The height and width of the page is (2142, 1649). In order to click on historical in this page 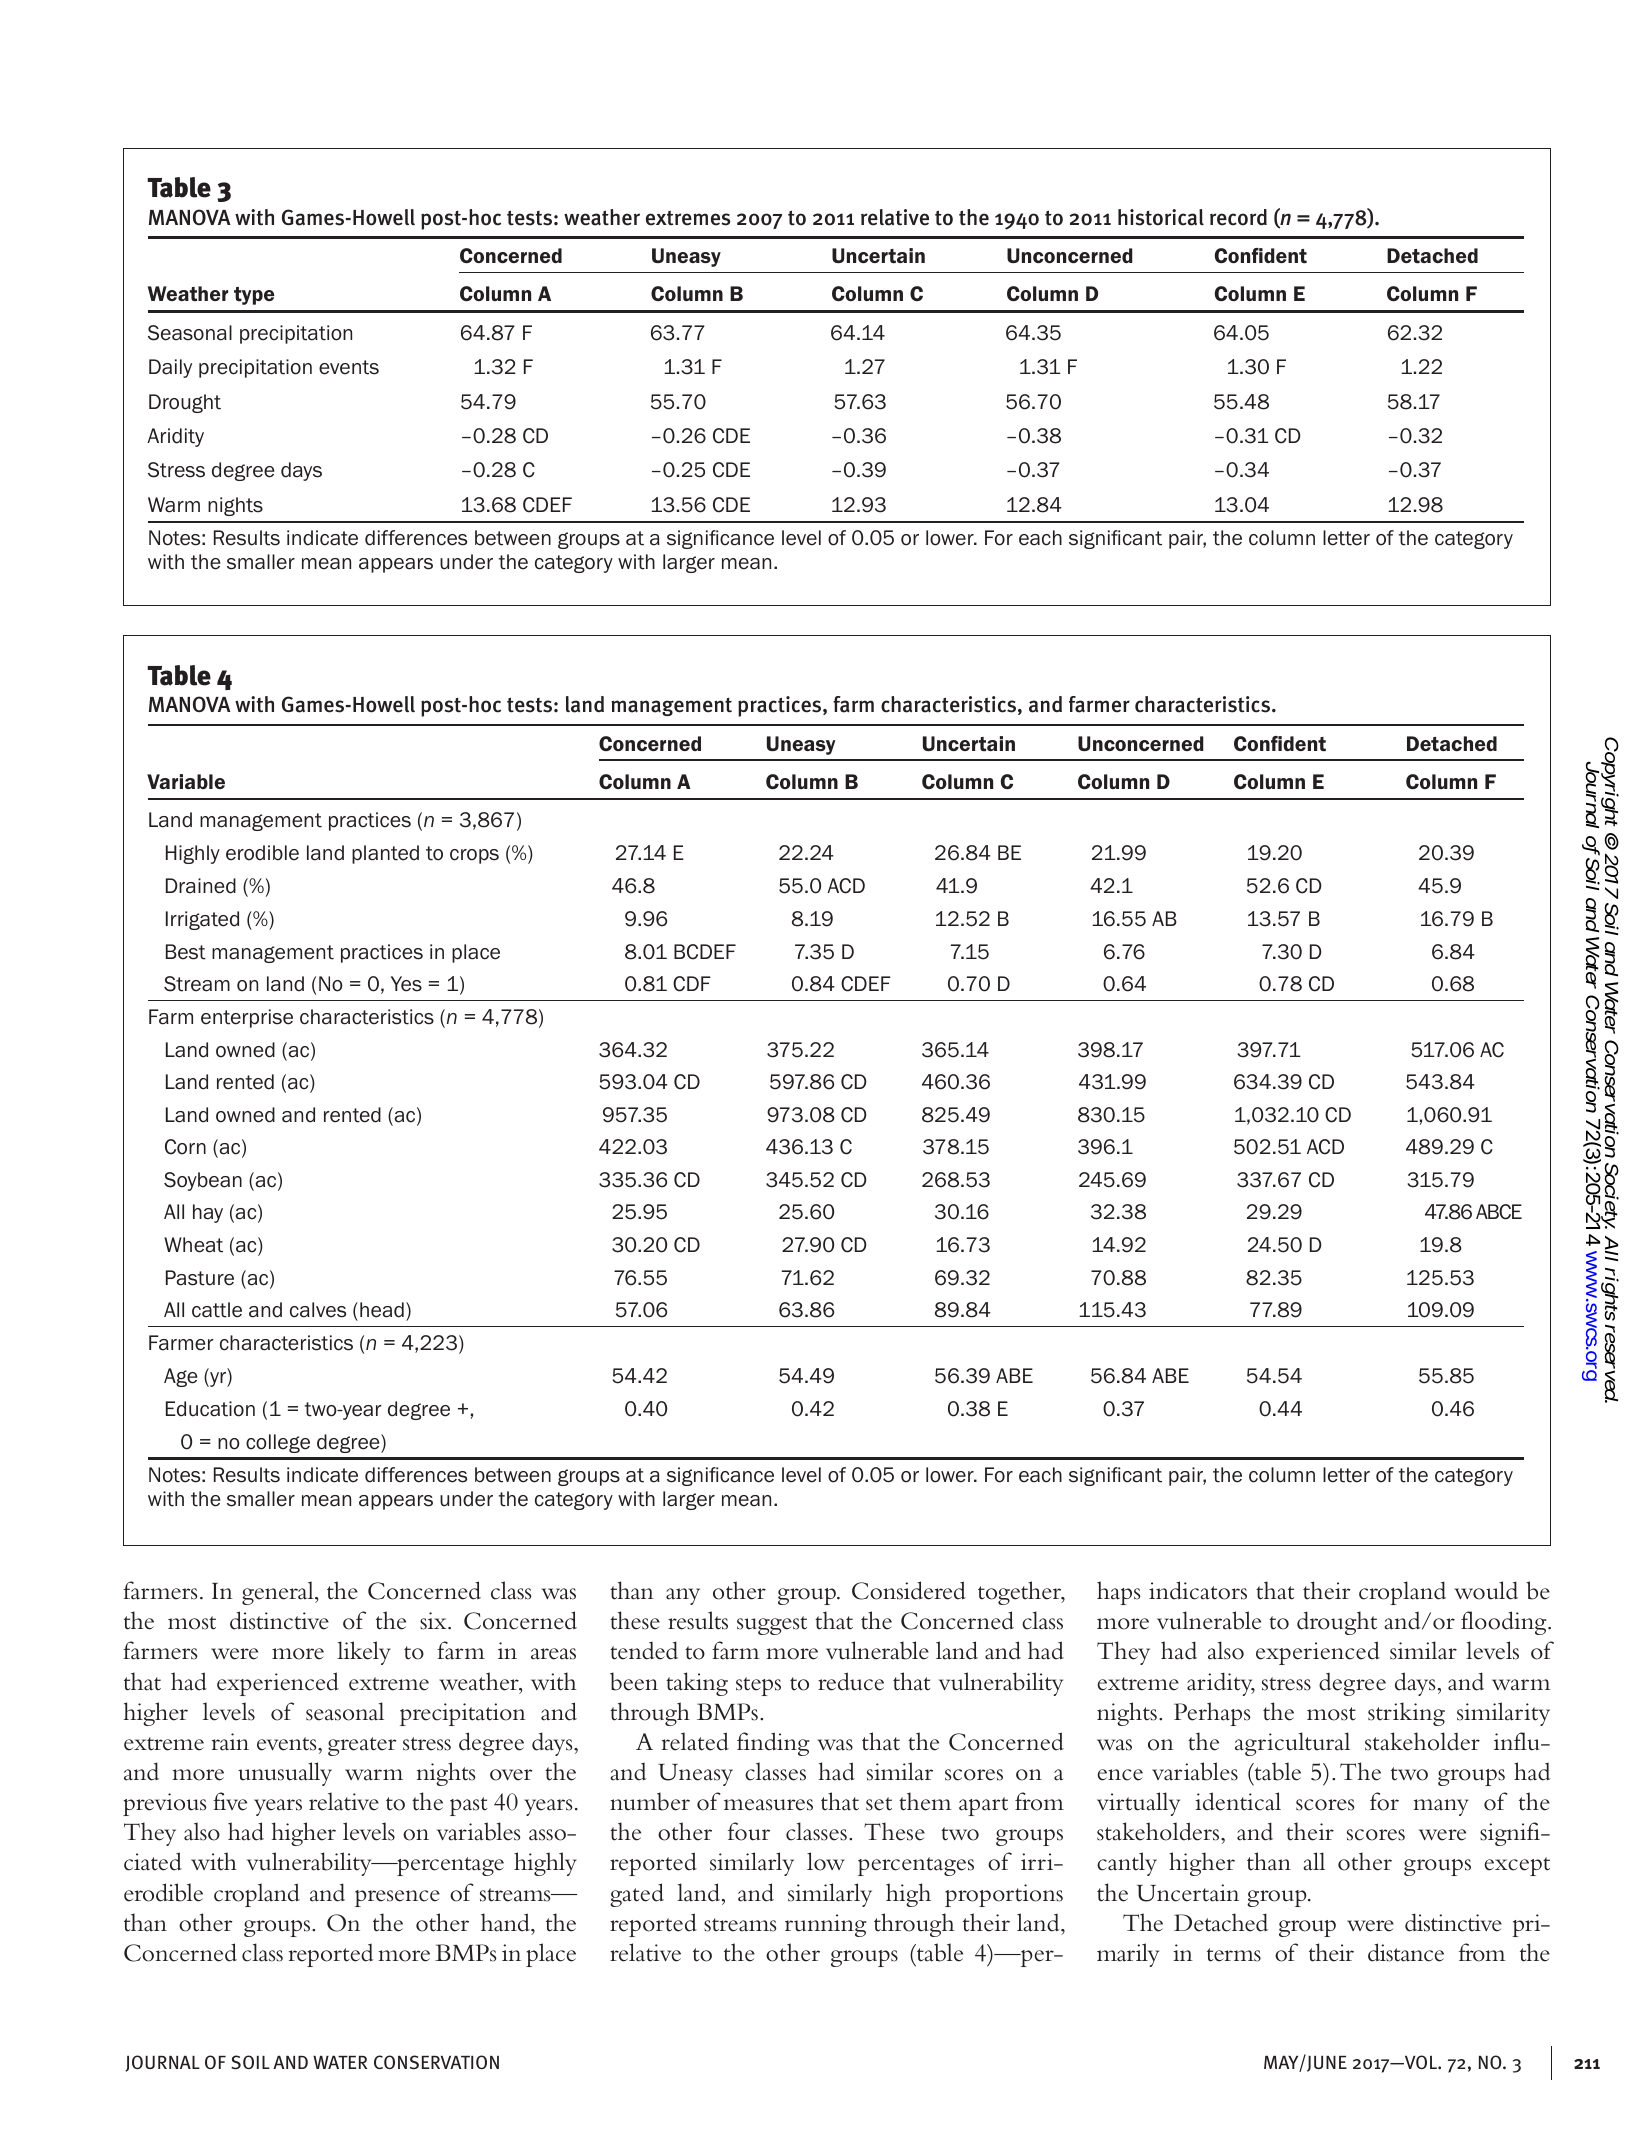, I will do `click(1161, 217)`.
